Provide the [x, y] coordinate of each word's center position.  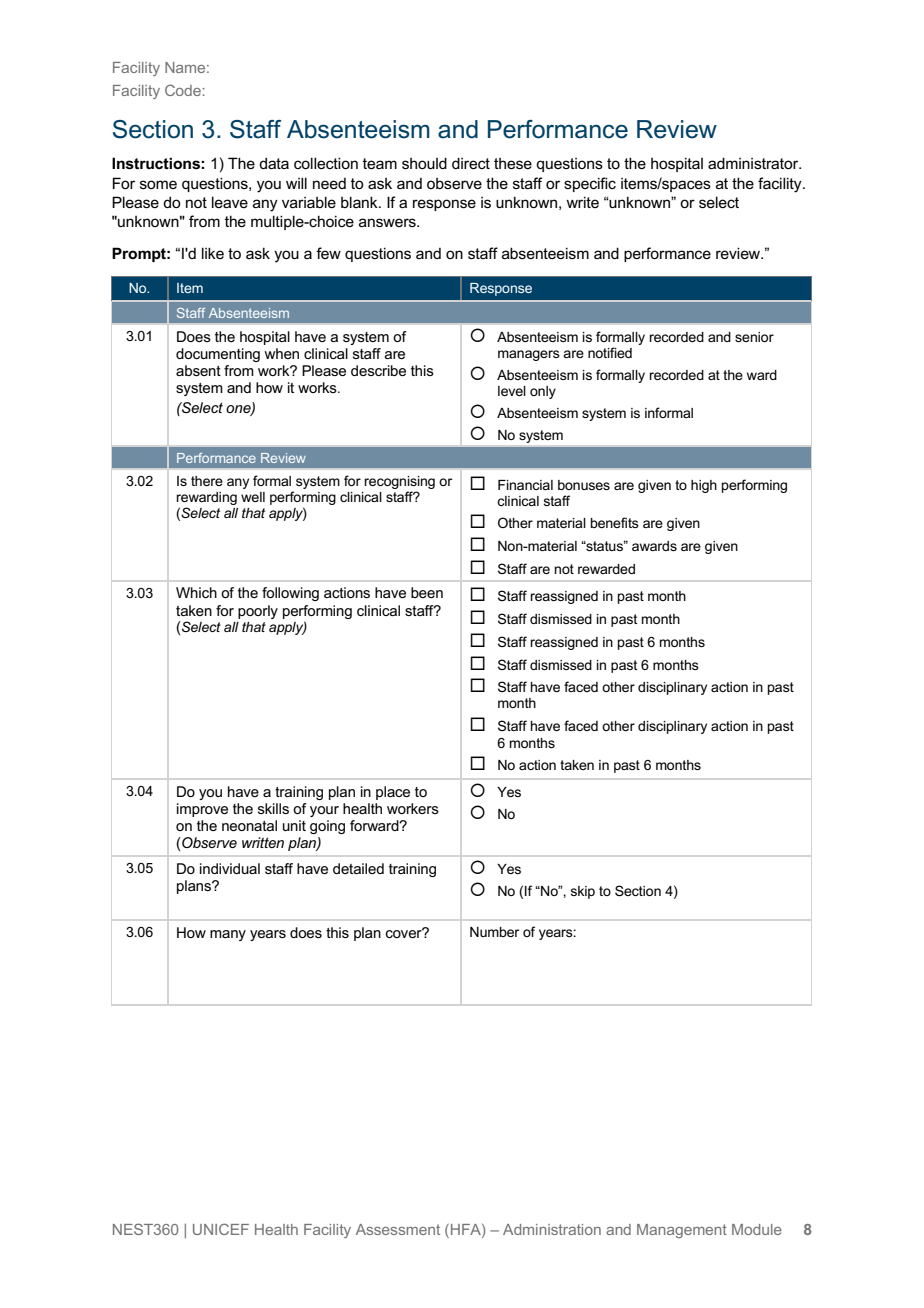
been [427, 592]
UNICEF [221, 1229]
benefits [614, 522]
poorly [258, 612]
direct [471, 163]
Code [183, 90]
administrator [754, 163]
